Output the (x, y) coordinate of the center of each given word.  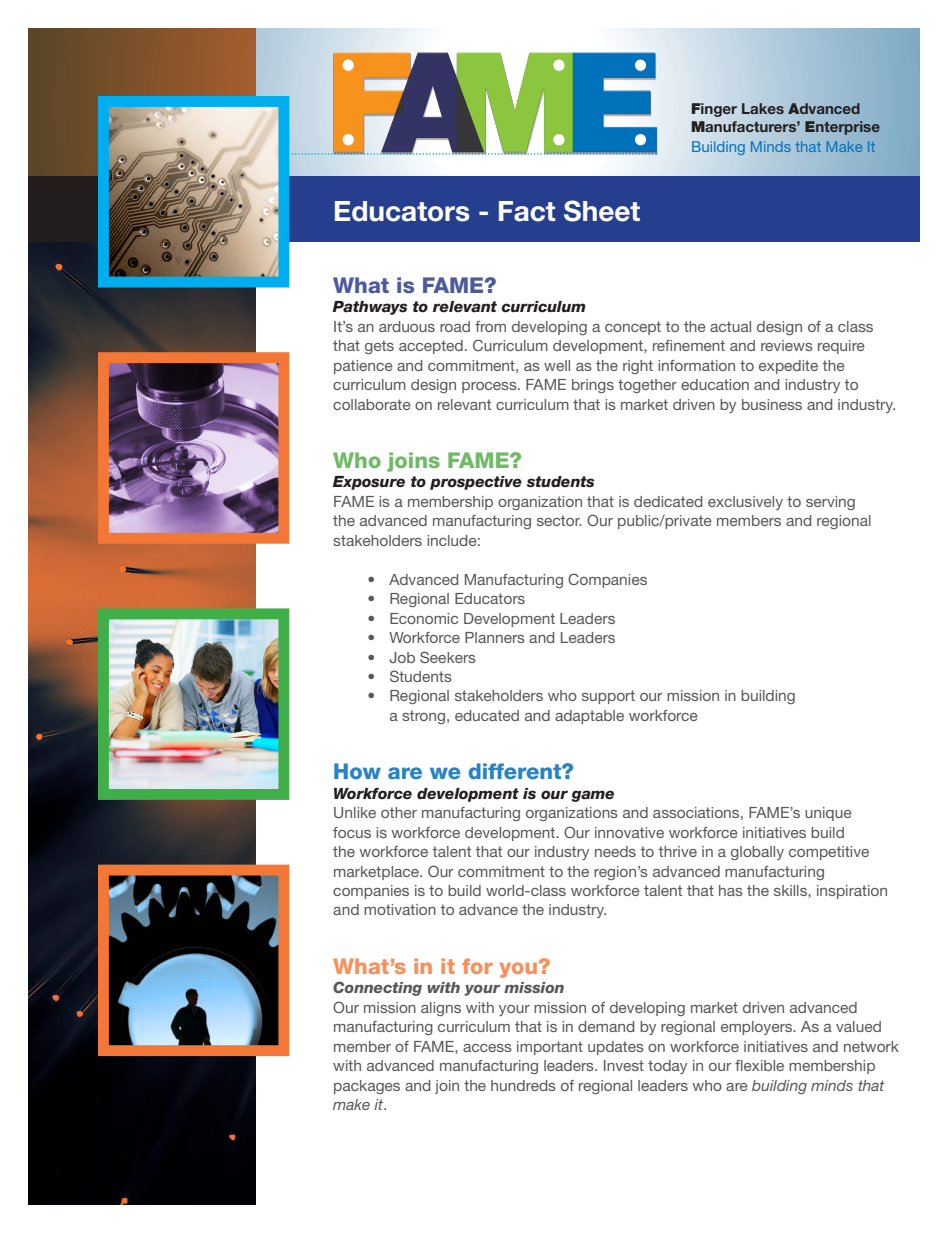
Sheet (602, 211)
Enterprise (842, 128)
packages (367, 1087)
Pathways (369, 308)
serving (830, 503)
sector (559, 520)
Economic (424, 618)
